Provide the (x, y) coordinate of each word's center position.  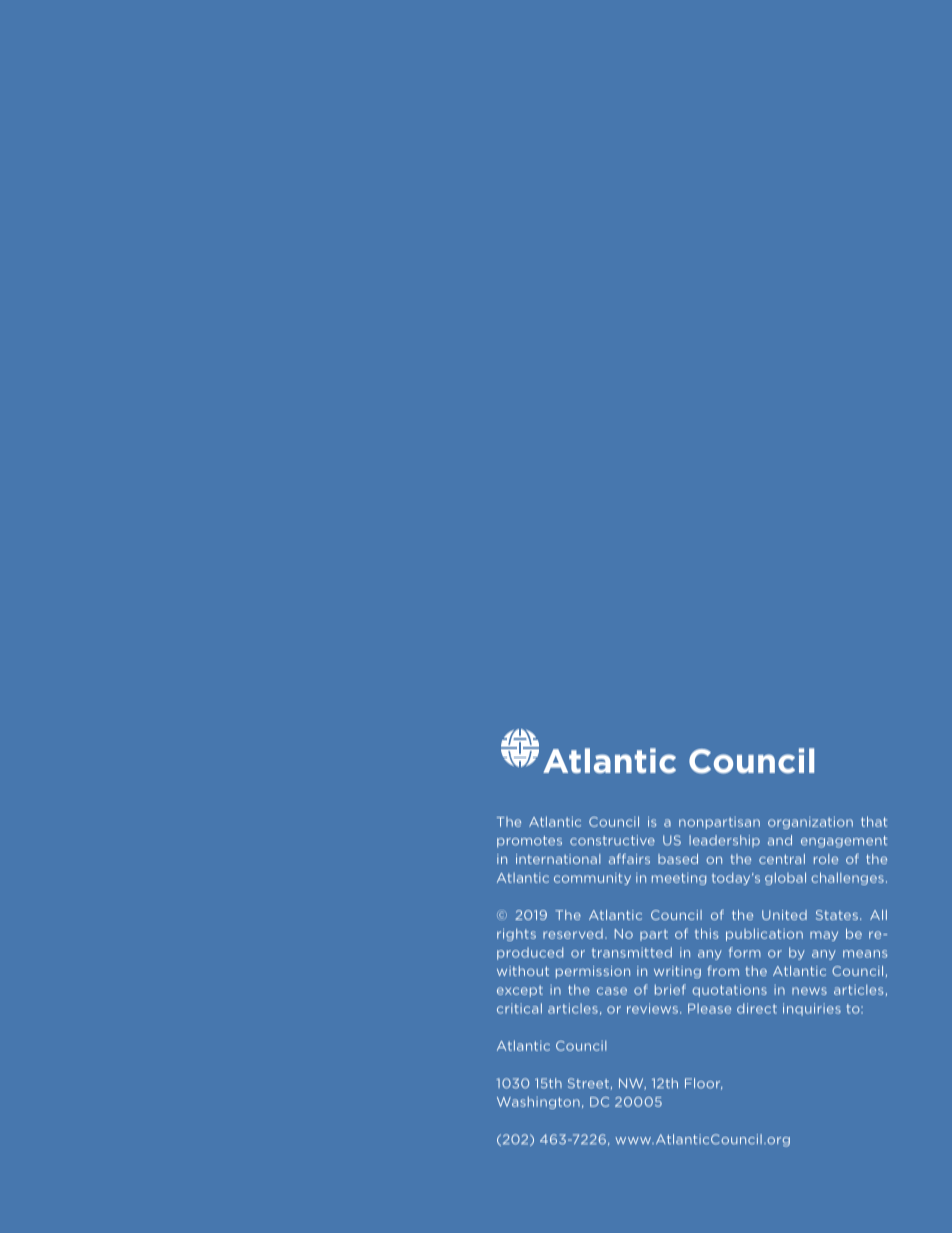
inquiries (812, 1009)
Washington (538, 1102)
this (706, 933)
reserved (573, 934)
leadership (724, 841)
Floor (703, 1084)
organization (810, 823)
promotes (529, 842)
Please (709, 1008)
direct (757, 1008)
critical (519, 1008)
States (837, 915)
